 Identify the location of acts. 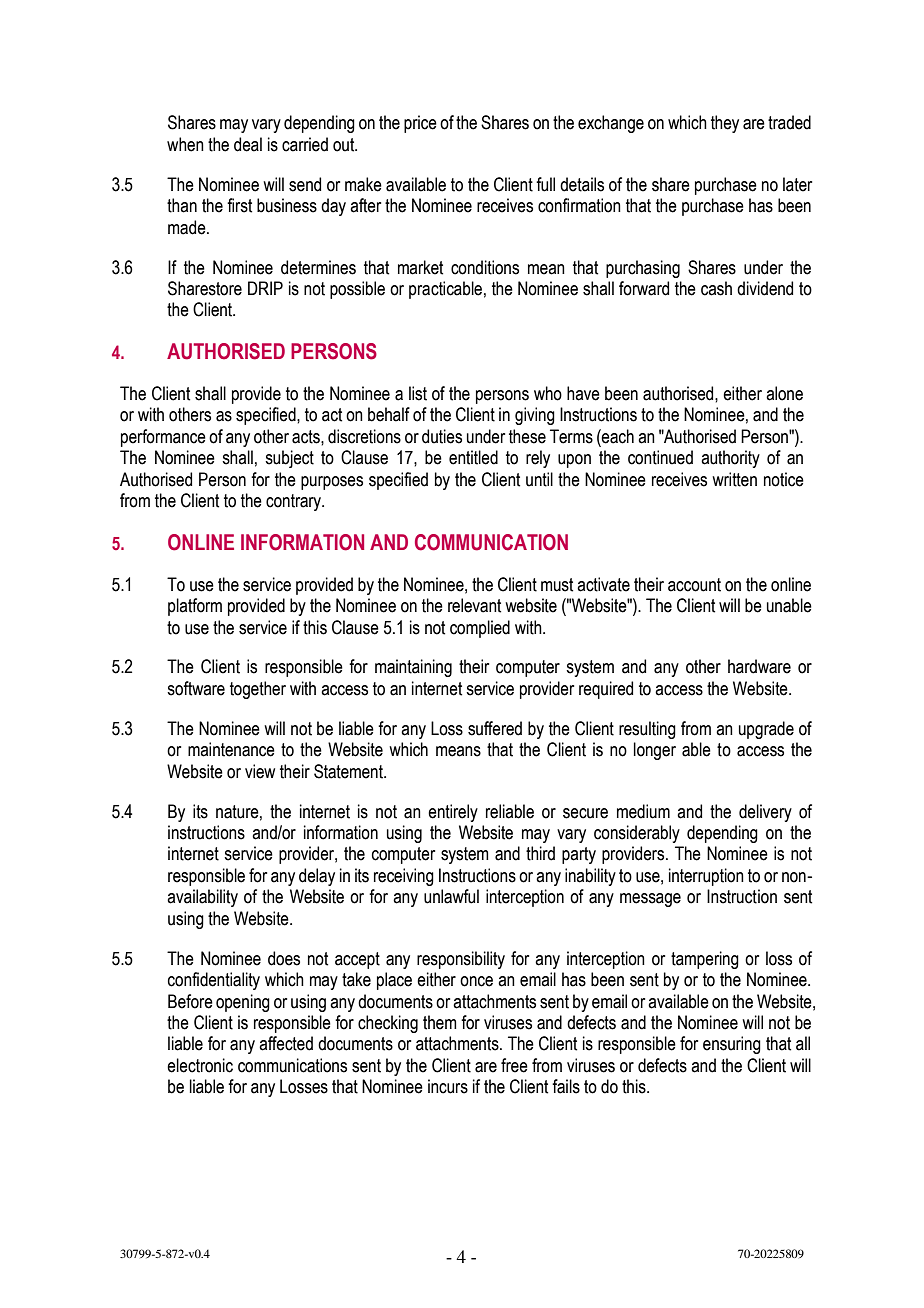
(307, 437).
